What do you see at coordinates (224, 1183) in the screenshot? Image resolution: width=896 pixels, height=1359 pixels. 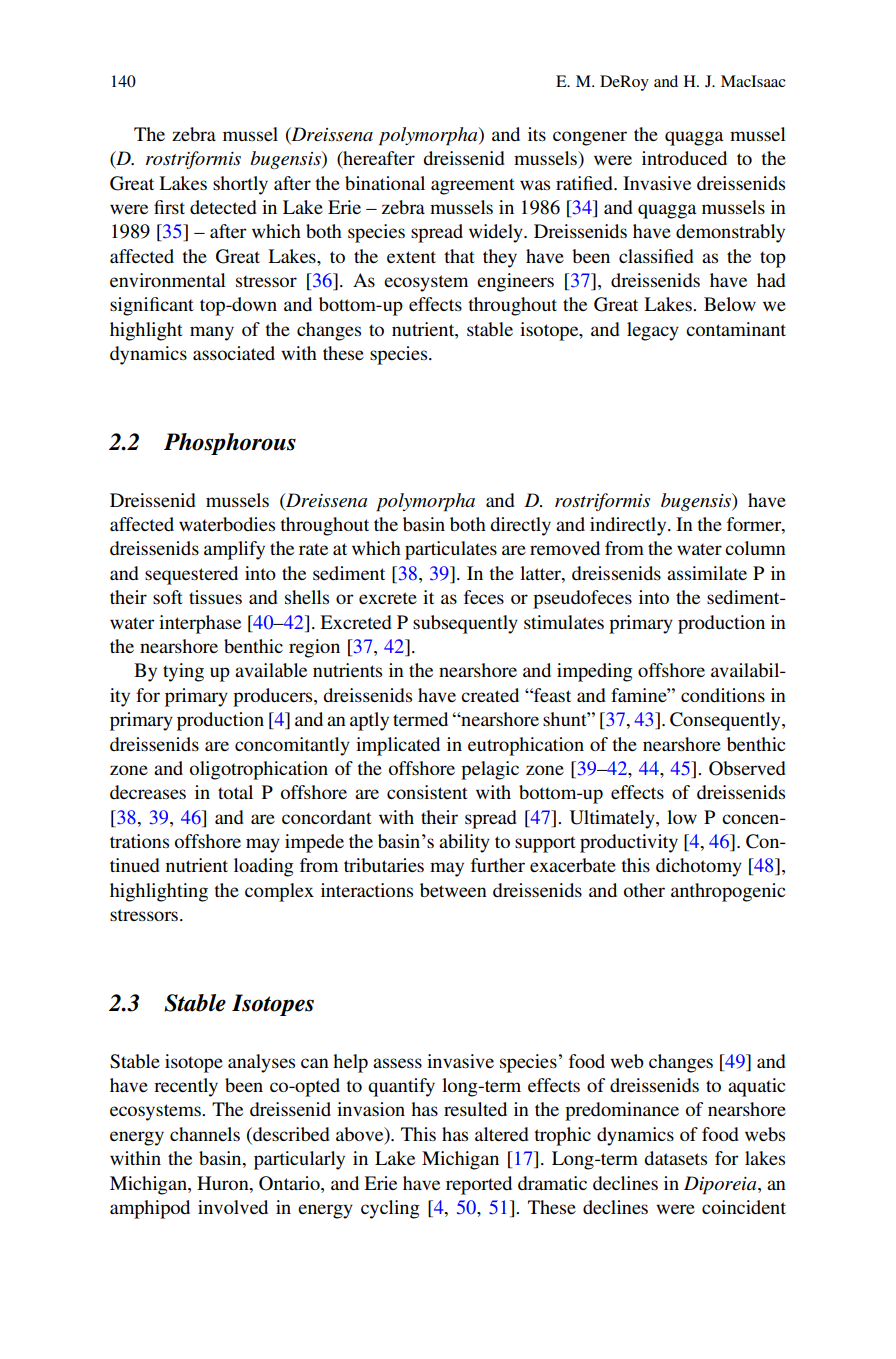 I see `Huron` at bounding box center [224, 1183].
